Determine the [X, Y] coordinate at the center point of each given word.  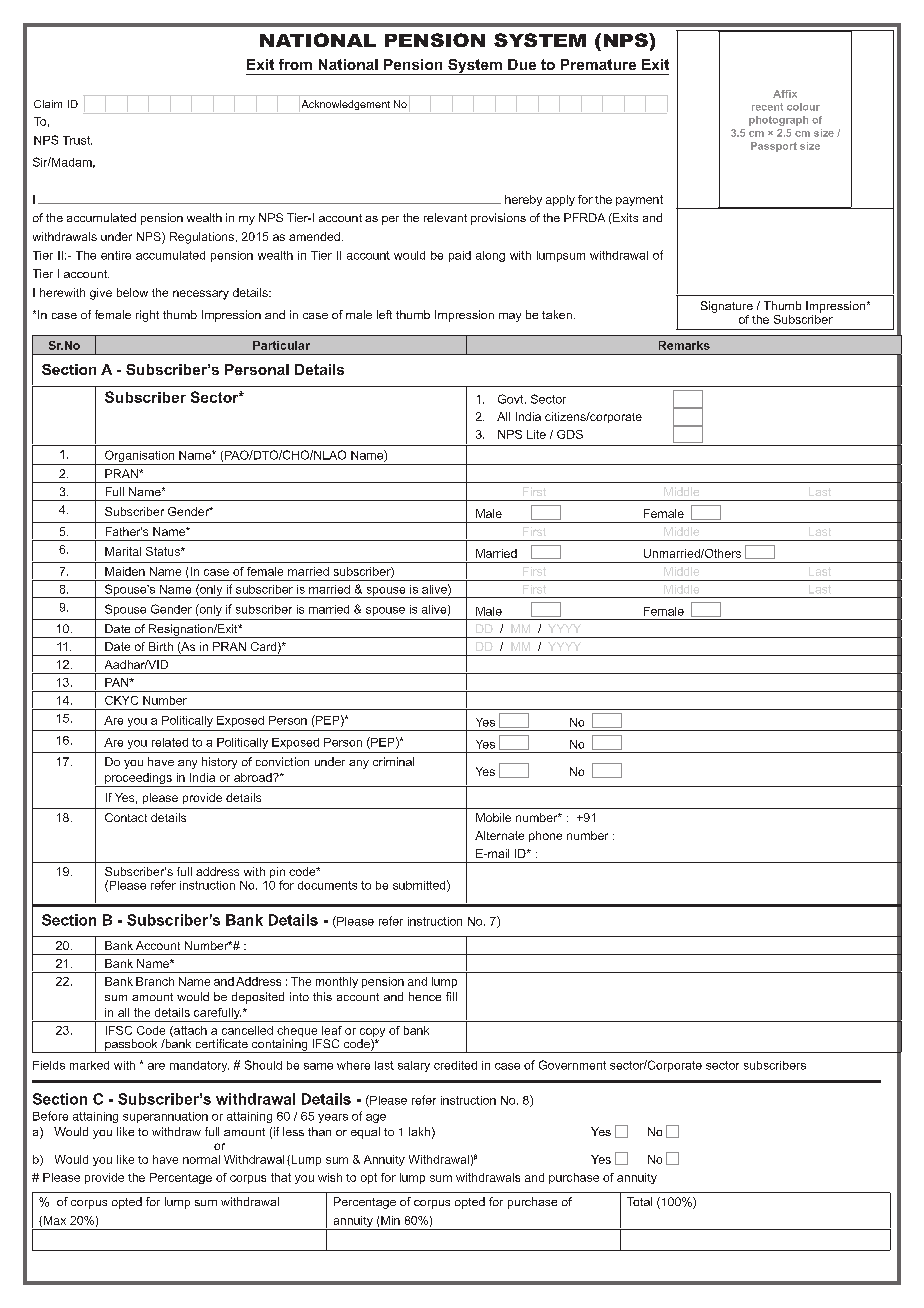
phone [545, 836]
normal [201, 1159]
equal [365, 1133]
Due [522, 64]
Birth [161, 646]
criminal [393, 761]
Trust [77, 140]
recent [767, 107]
